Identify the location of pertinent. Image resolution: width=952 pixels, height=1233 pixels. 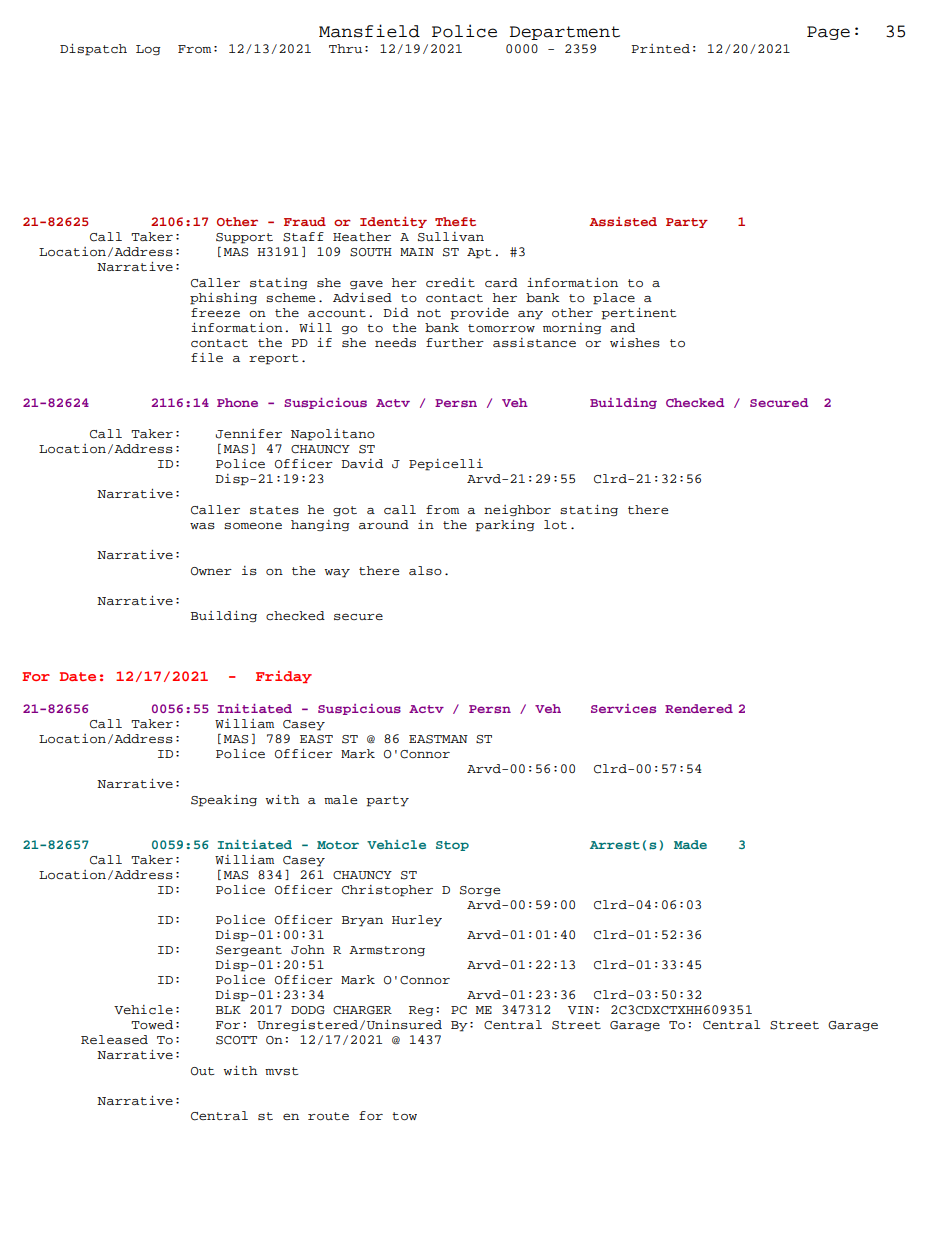
(638, 314).
